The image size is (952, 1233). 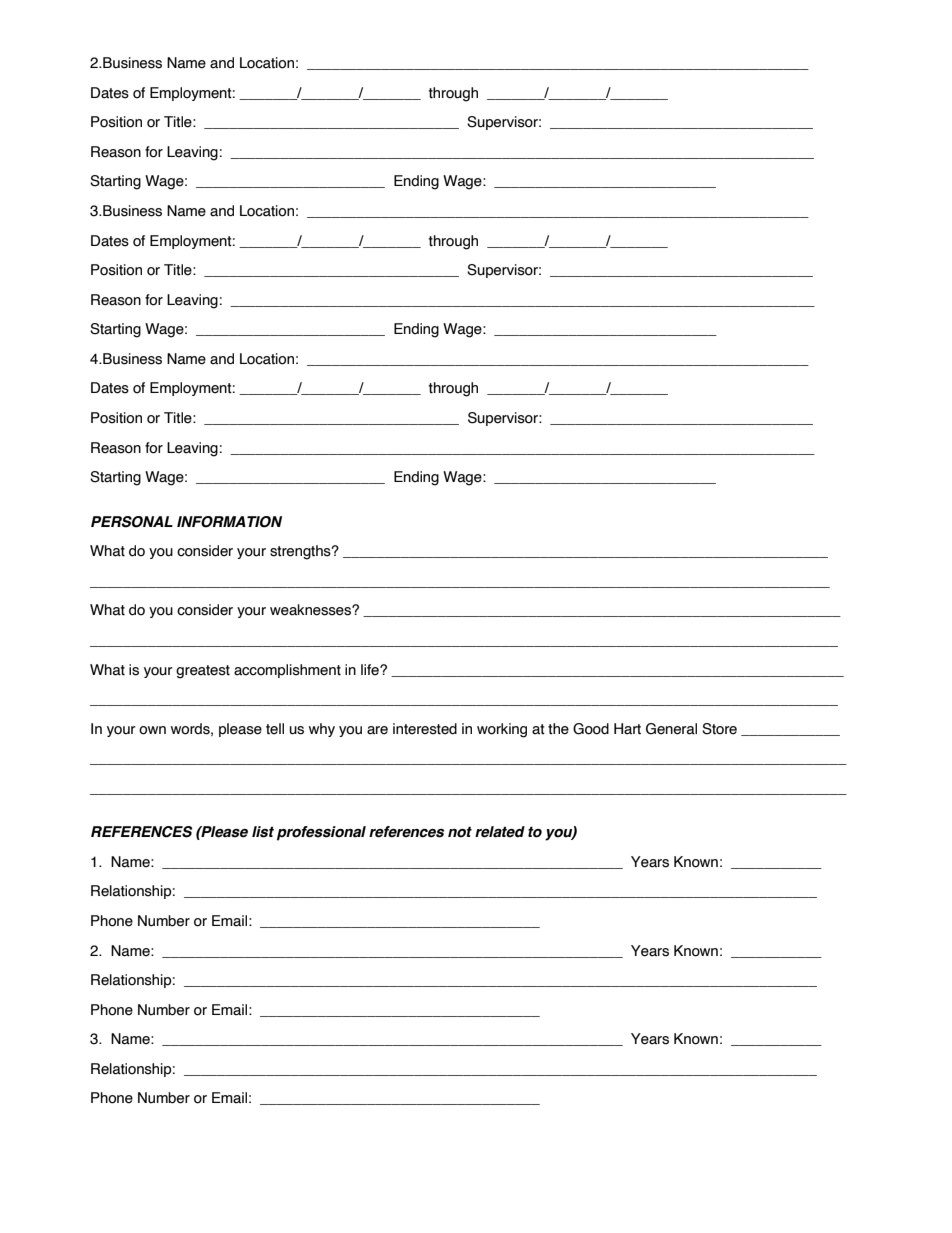 I want to click on related, so click(x=500, y=832).
